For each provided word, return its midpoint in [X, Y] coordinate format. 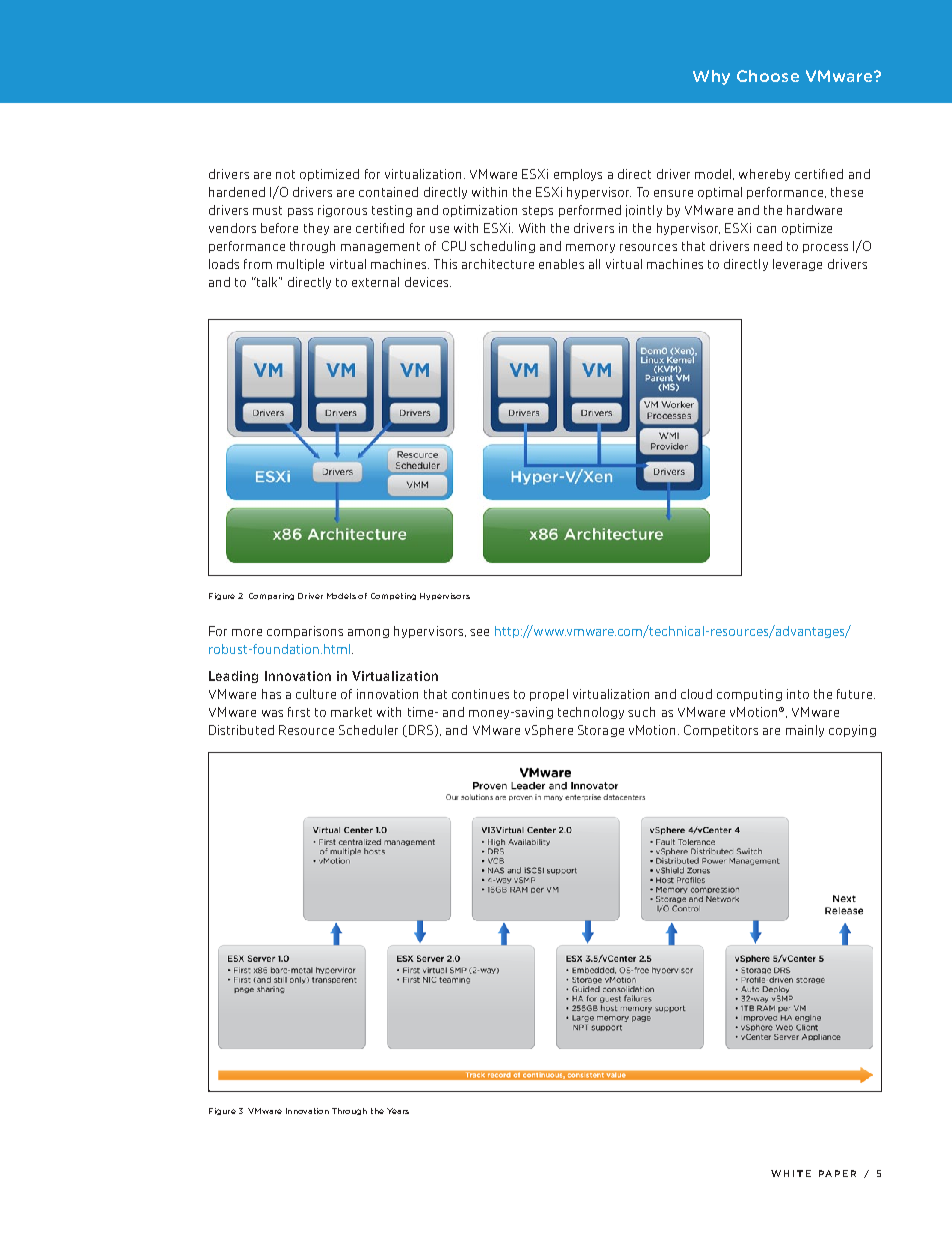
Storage [601, 731]
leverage [797, 265]
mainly [805, 731]
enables [561, 264]
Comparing [271, 596]
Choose [768, 76]
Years [398, 1111]
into [798, 694]
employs [578, 175]
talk [267, 282]
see [479, 632]
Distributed [241, 730]
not [285, 174]
